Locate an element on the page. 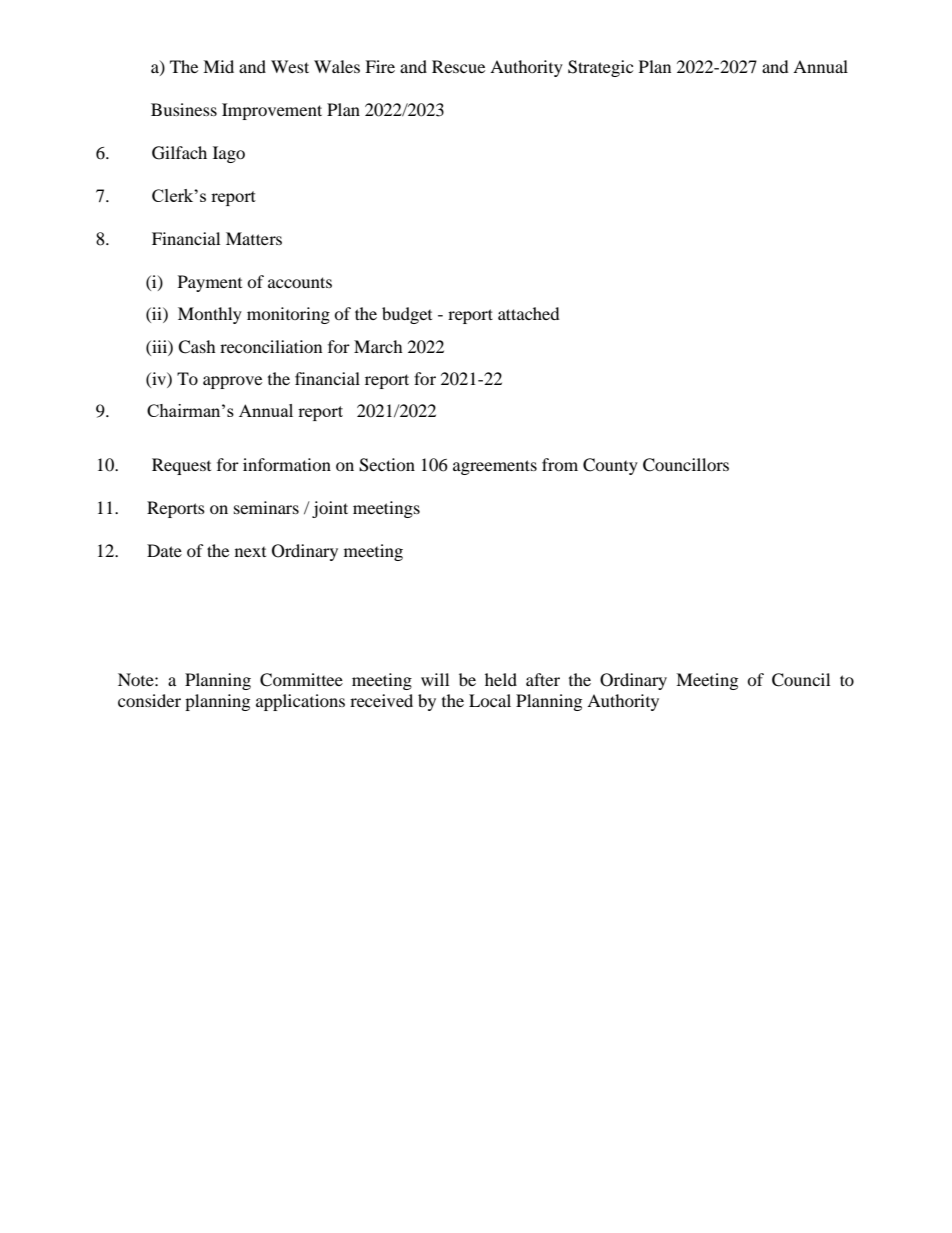 This document has height=1233, width=952. Payment is located at coordinates (210, 283).
